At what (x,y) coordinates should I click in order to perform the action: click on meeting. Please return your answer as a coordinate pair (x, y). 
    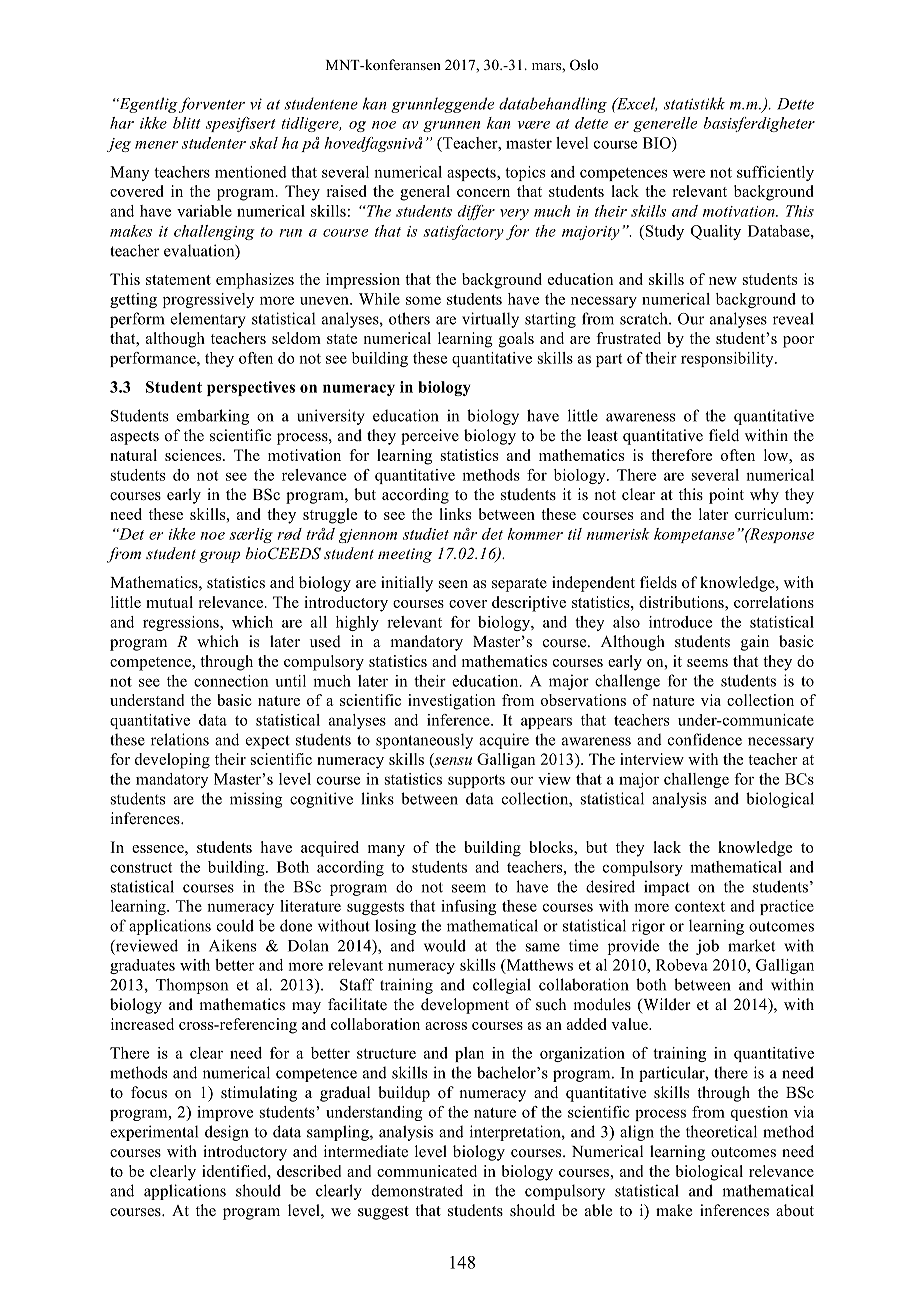
    Looking at the image, I should click on (405, 555).
